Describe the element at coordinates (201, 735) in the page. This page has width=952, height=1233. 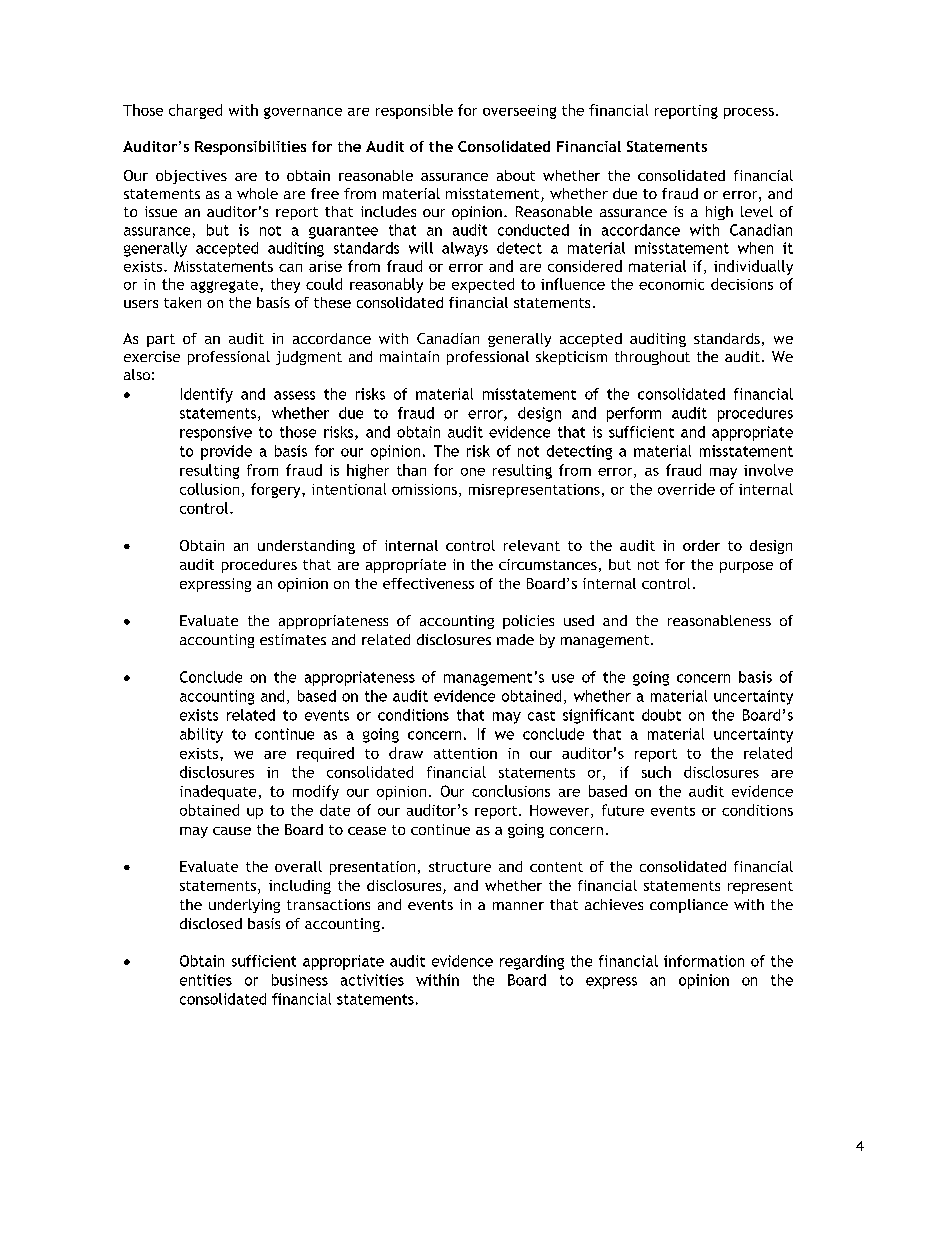
I see `ability` at that location.
